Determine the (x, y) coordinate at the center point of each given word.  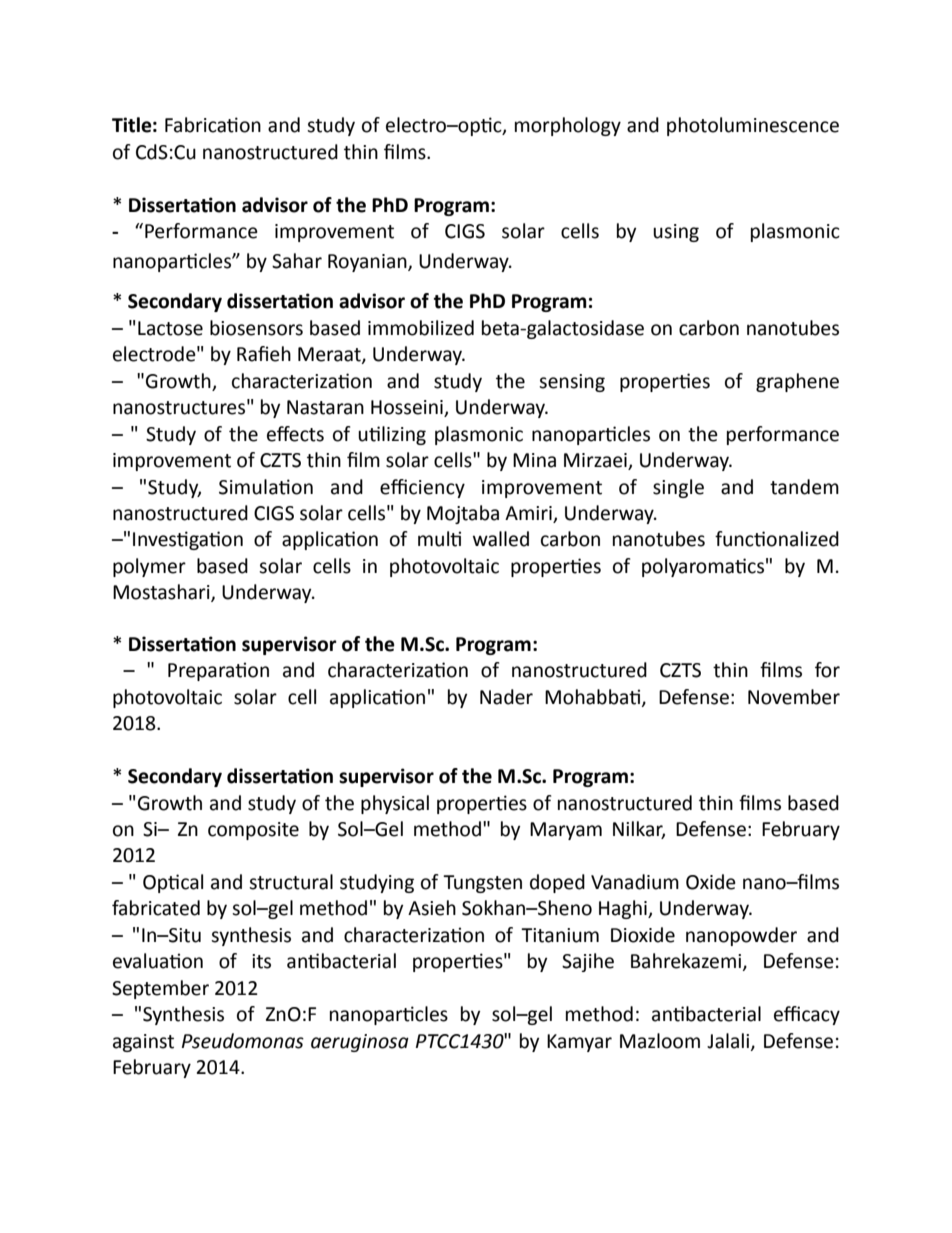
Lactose (170, 328)
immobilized (421, 328)
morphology (568, 126)
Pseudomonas (243, 1041)
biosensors (256, 328)
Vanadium (635, 882)
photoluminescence (753, 126)
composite (253, 831)
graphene (797, 382)
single (678, 488)
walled (501, 539)
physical (395, 804)
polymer (149, 567)
